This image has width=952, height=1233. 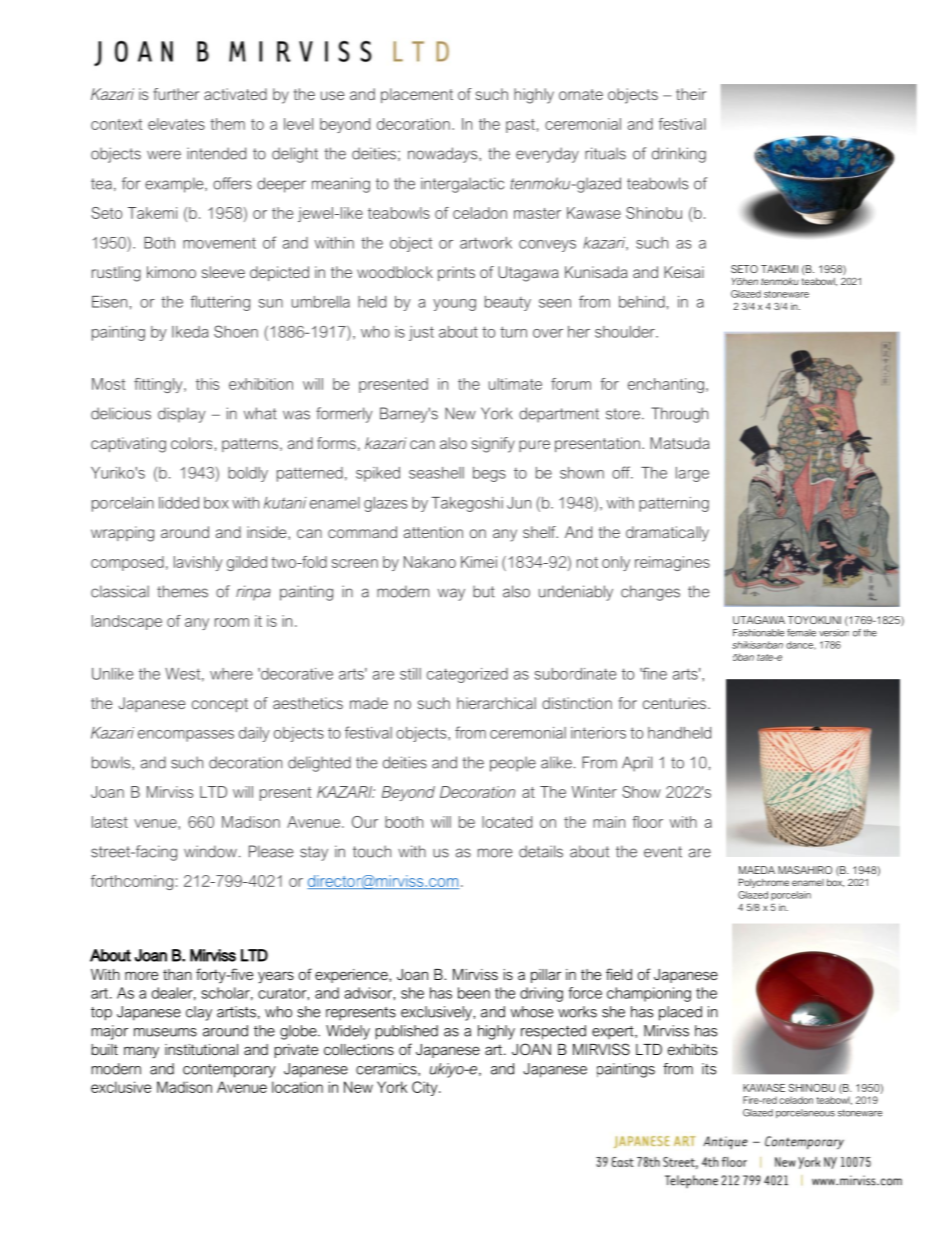 I want to click on institutional, so click(x=201, y=1049).
